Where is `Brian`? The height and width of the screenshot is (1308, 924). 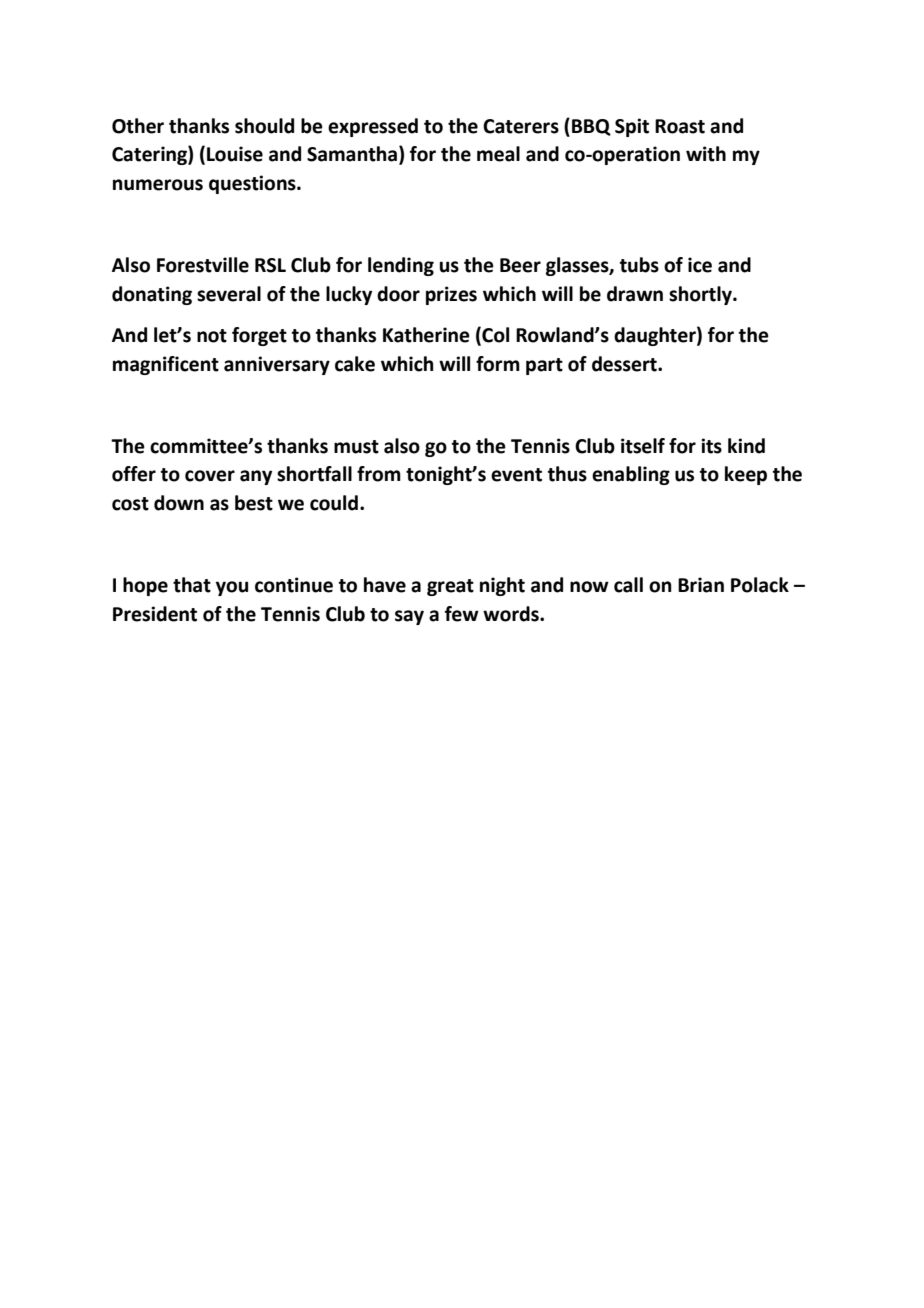 Brian is located at coordinates (701, 585).
